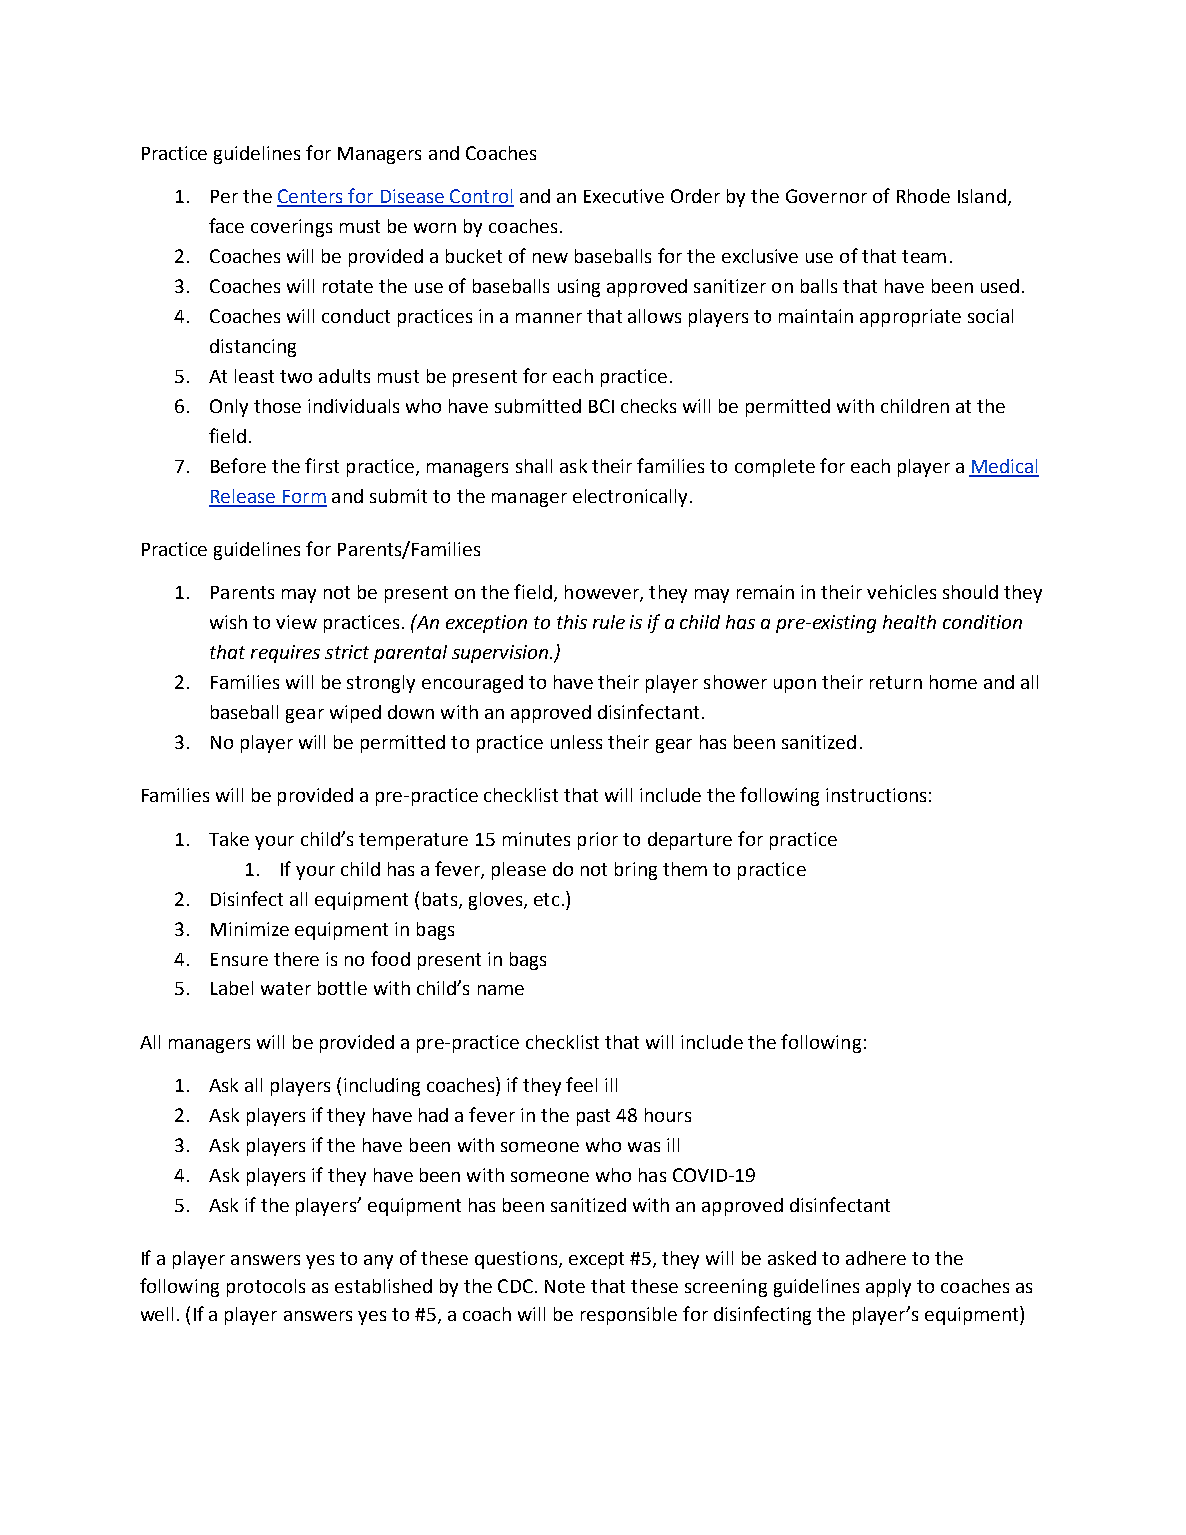 The height and width of the screenshot is (1535, 1186). I want to click on etc, so click(546, 899).
